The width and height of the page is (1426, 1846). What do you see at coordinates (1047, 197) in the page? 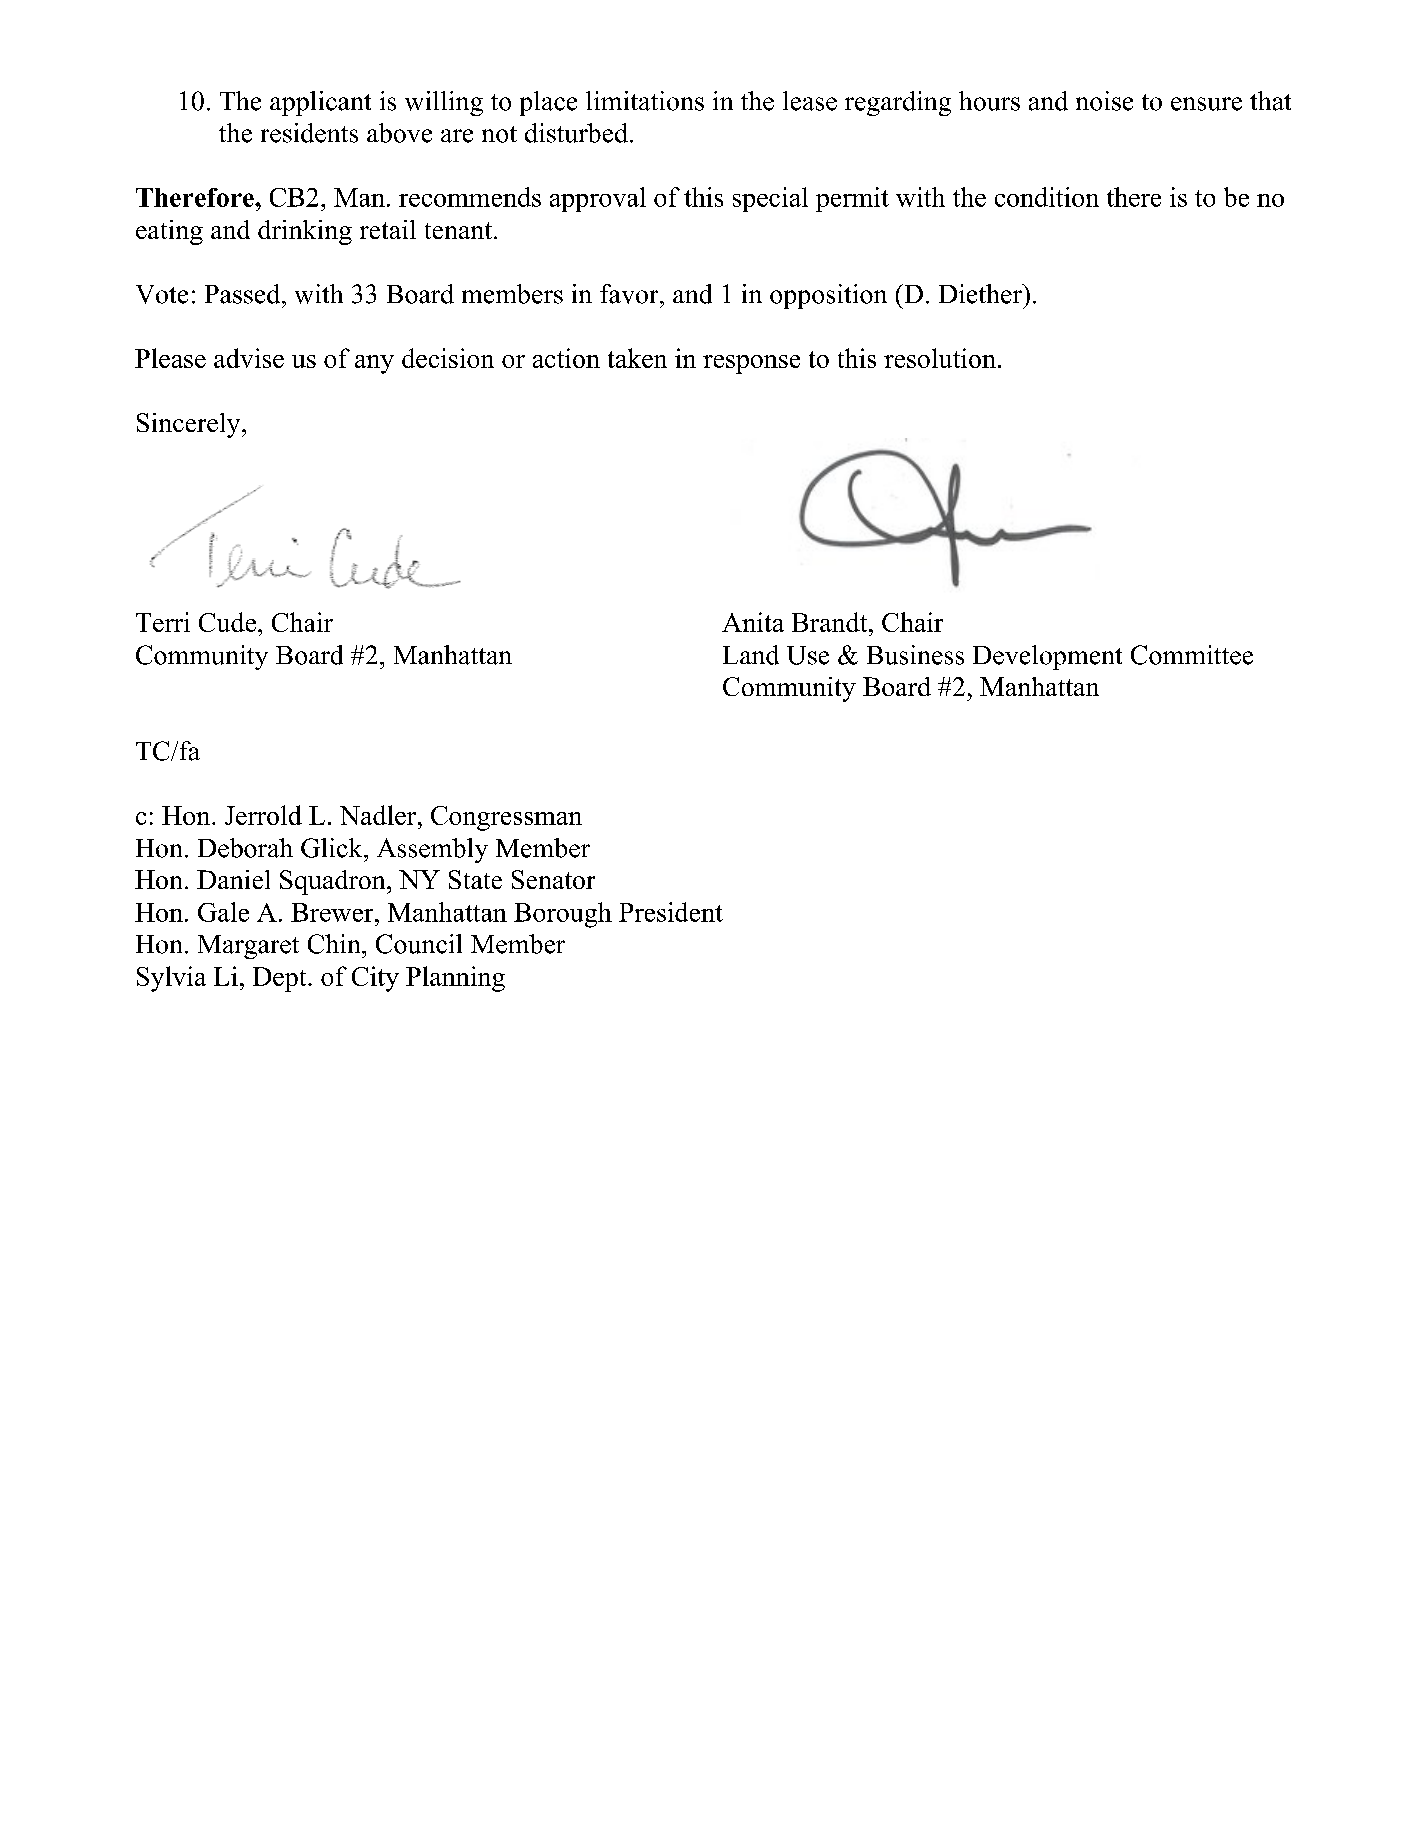
I see `condition` at bounding box center [1047, 197].
